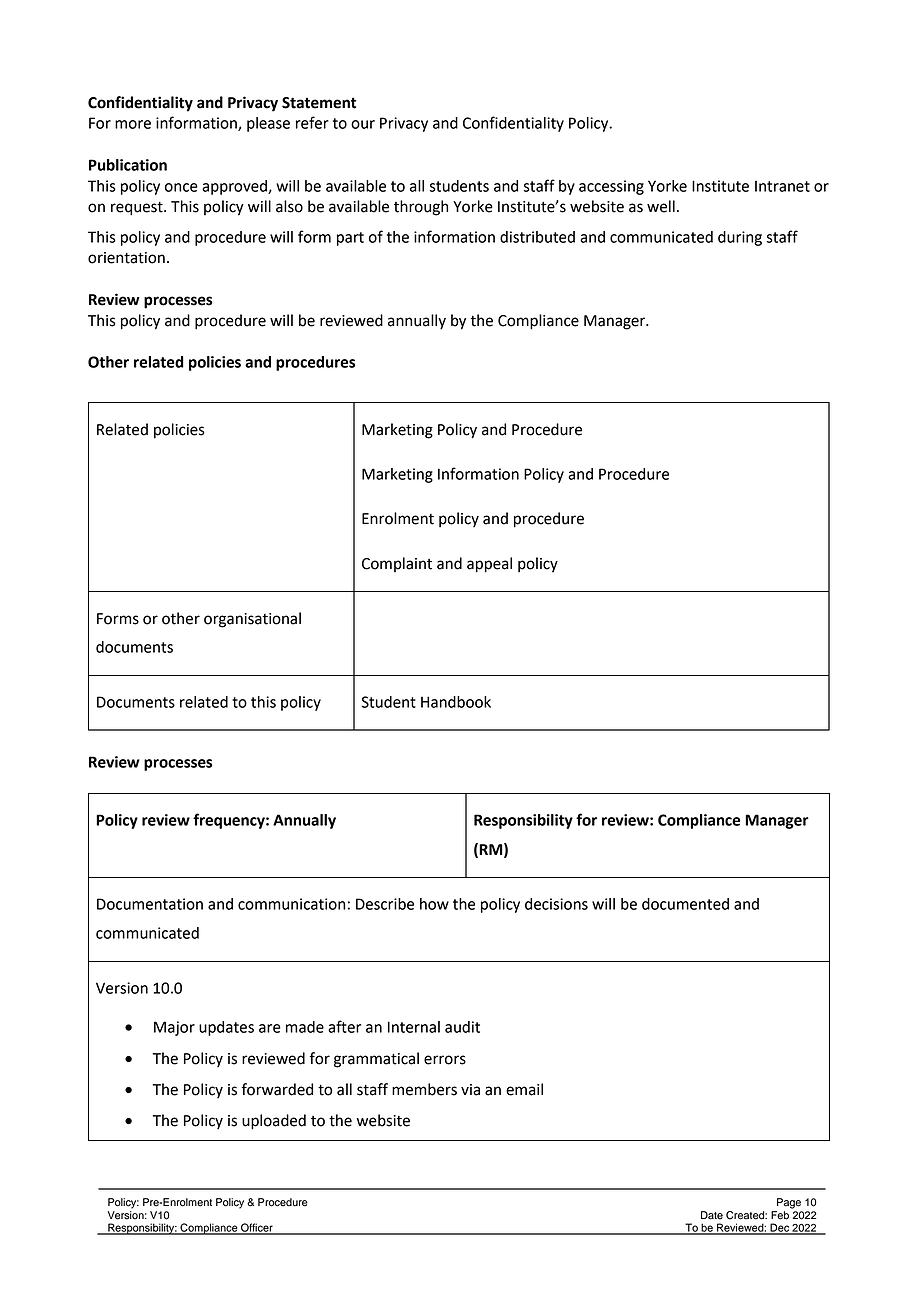 This screenshot has width=924, height=1308. Describe the element at coordinates (685, 904) in the screenshot. I see `documented` at that location.
